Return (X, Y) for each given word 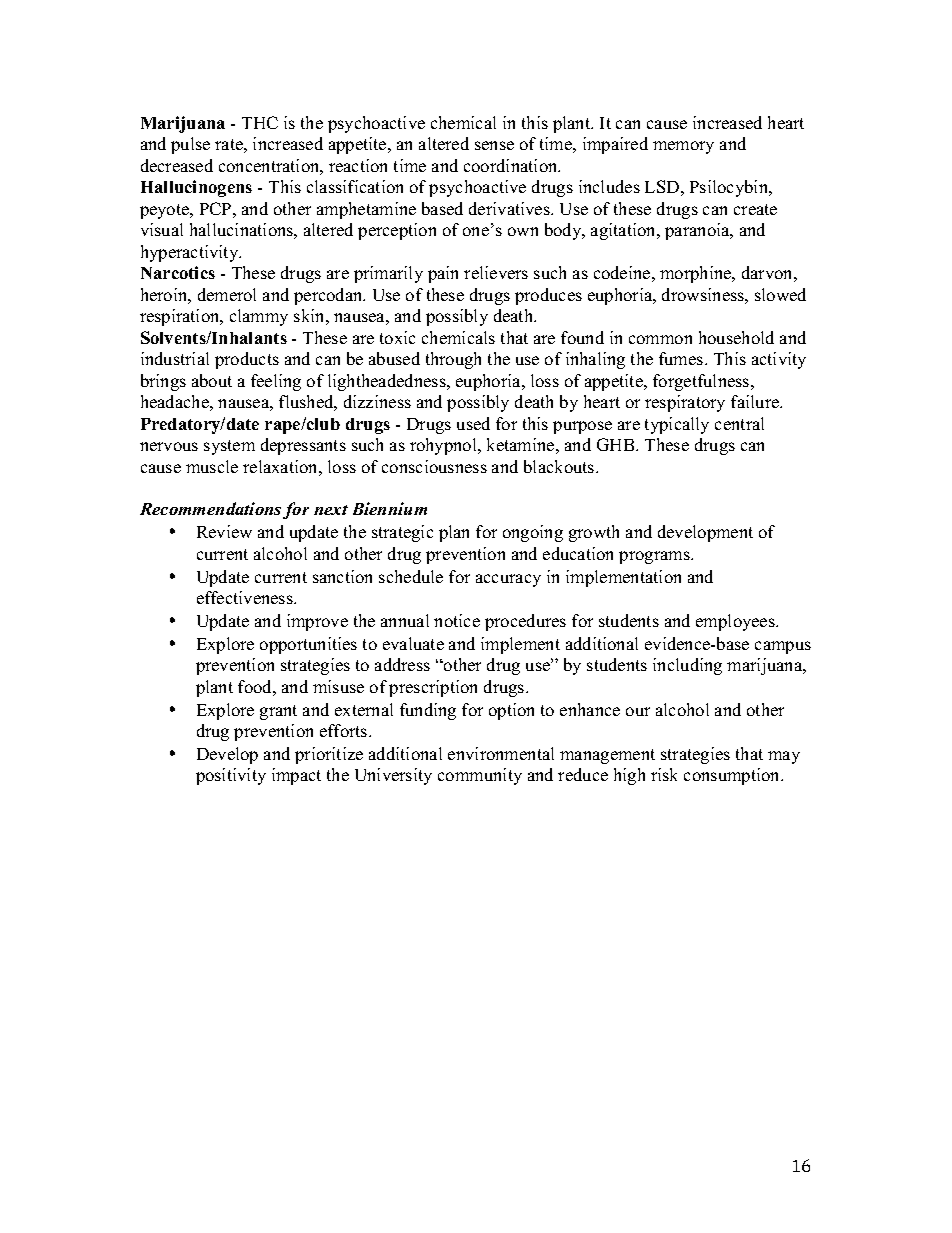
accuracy (508, 580)
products (247, 360)
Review (224, 531)
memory (683, 147)
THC (260, 122)
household (736, 337)
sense (494, 145)
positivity (231, 776)
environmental (501, 753)
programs (655, 557)
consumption (733, 776)
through (453, 360)
